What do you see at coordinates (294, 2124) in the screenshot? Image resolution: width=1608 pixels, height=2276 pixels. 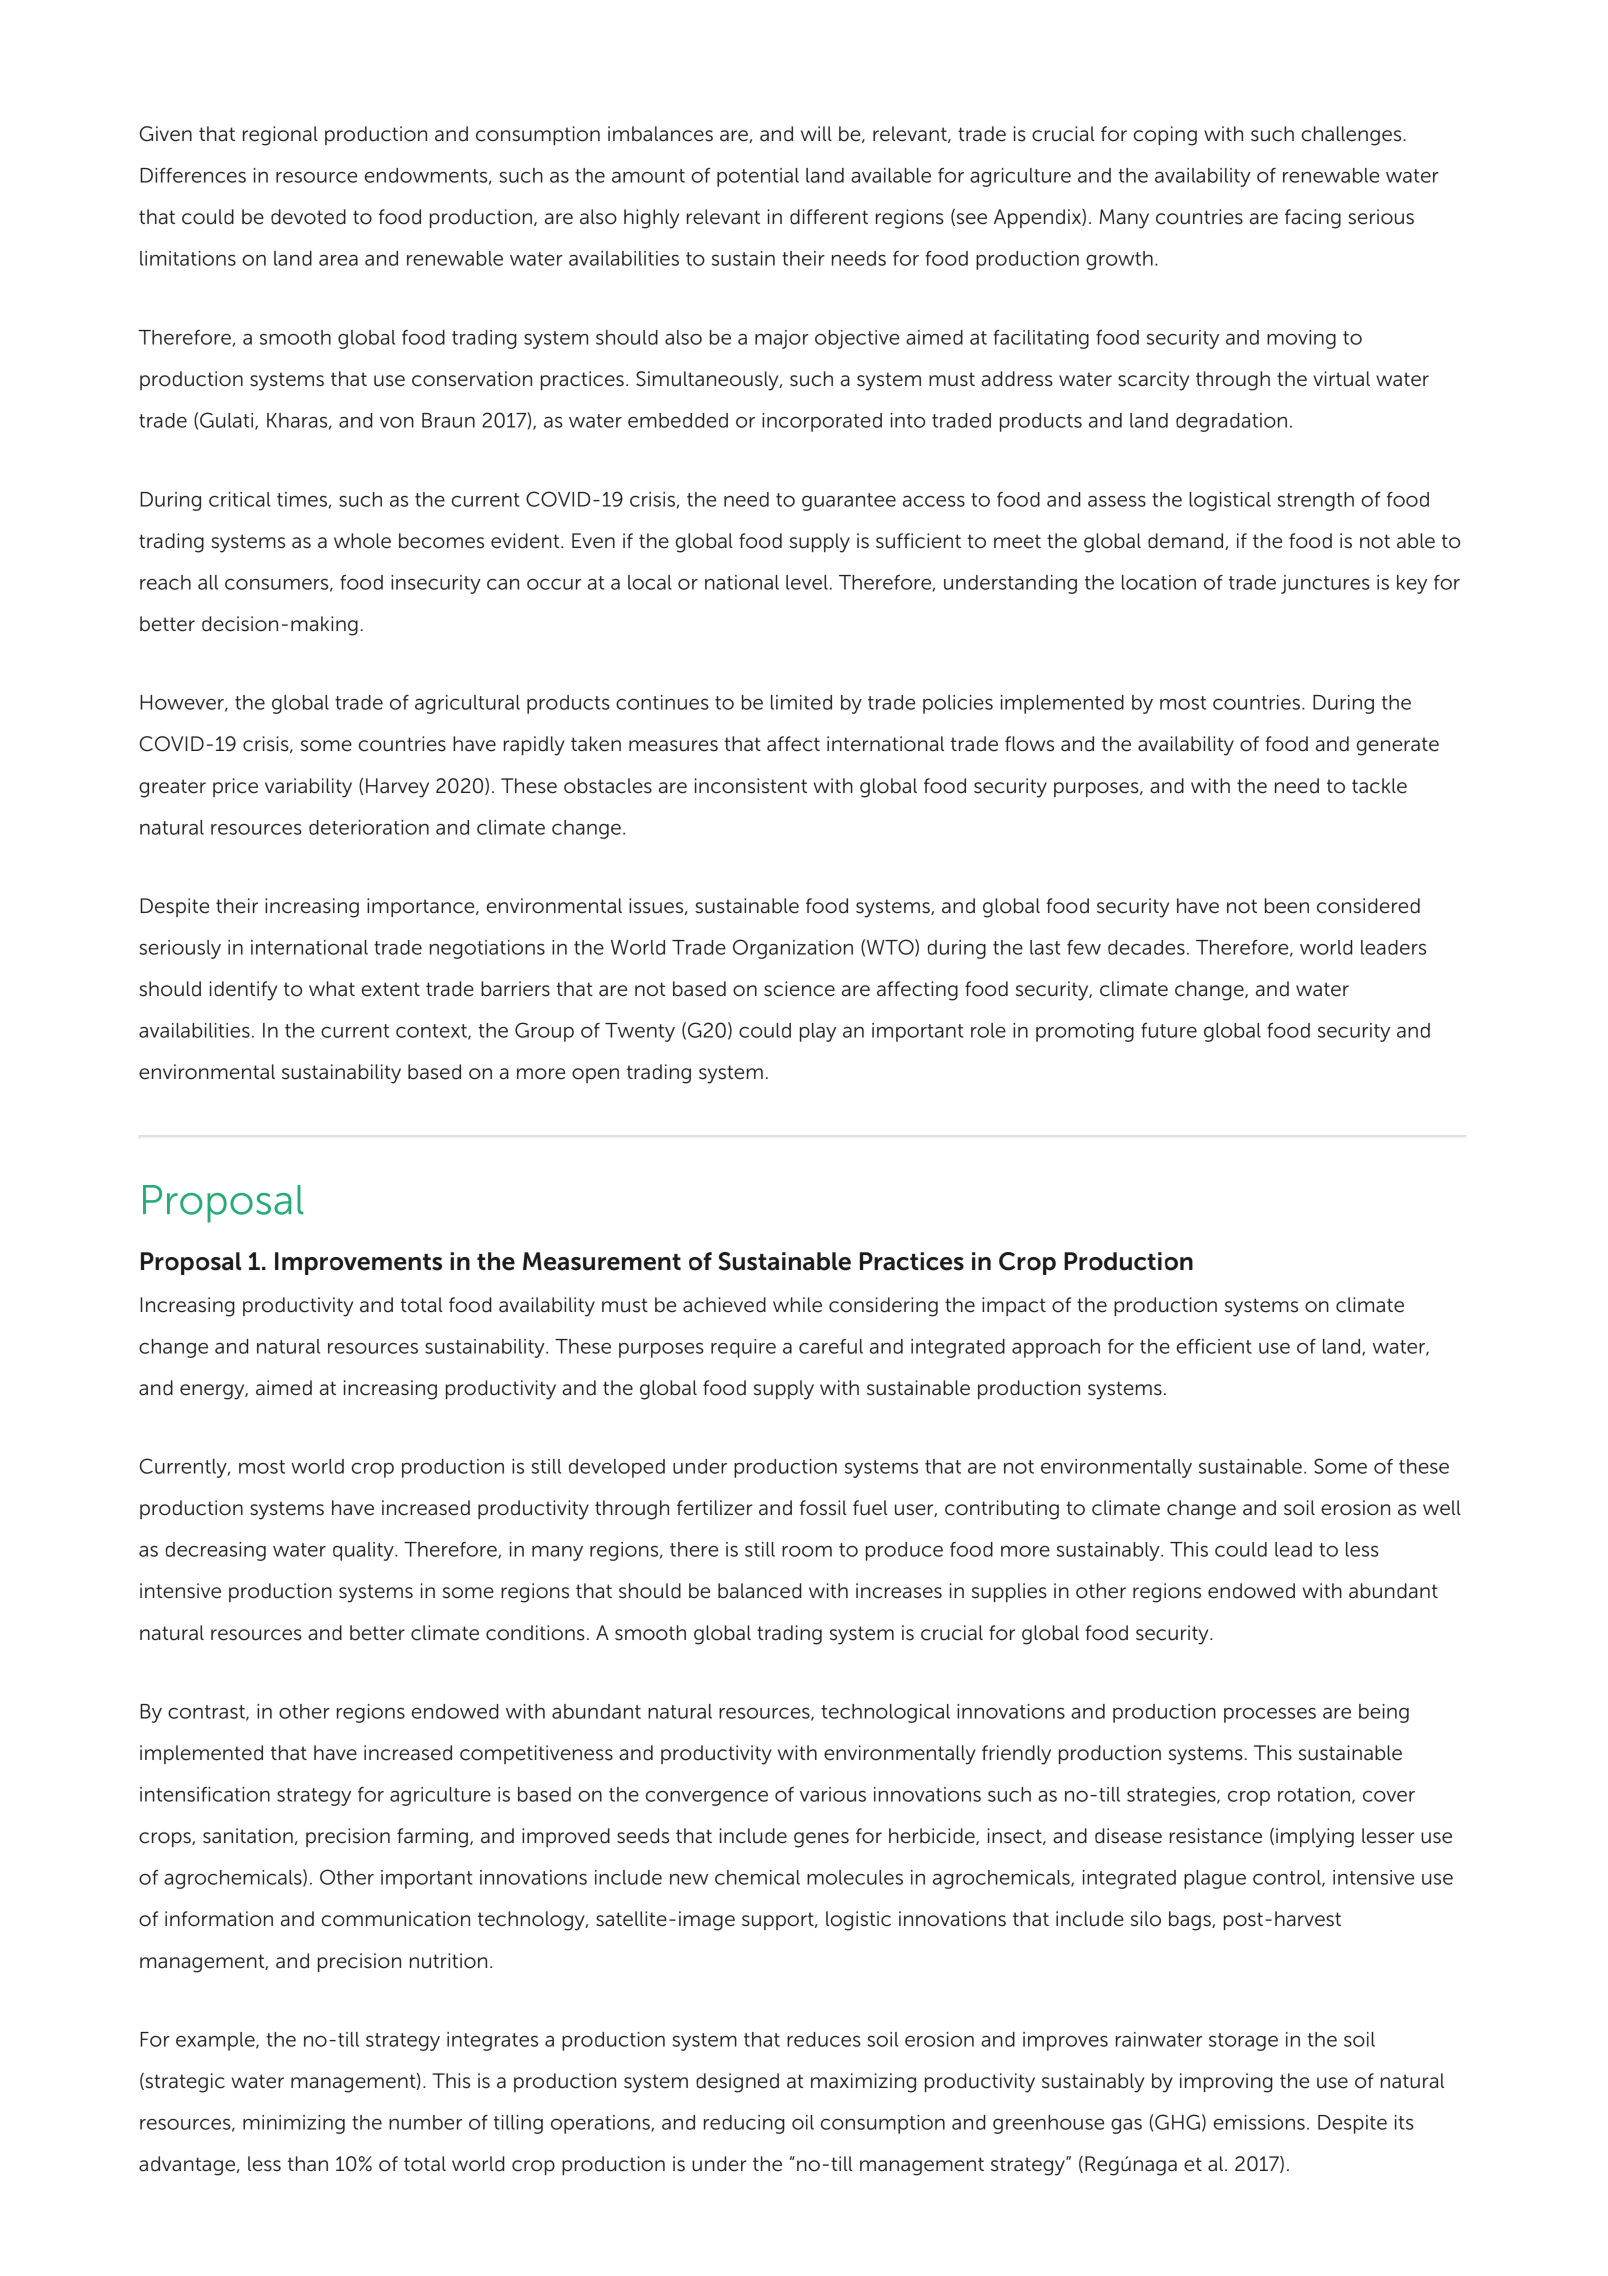 I see `minimizing` at bounding box center [294, 2124].
